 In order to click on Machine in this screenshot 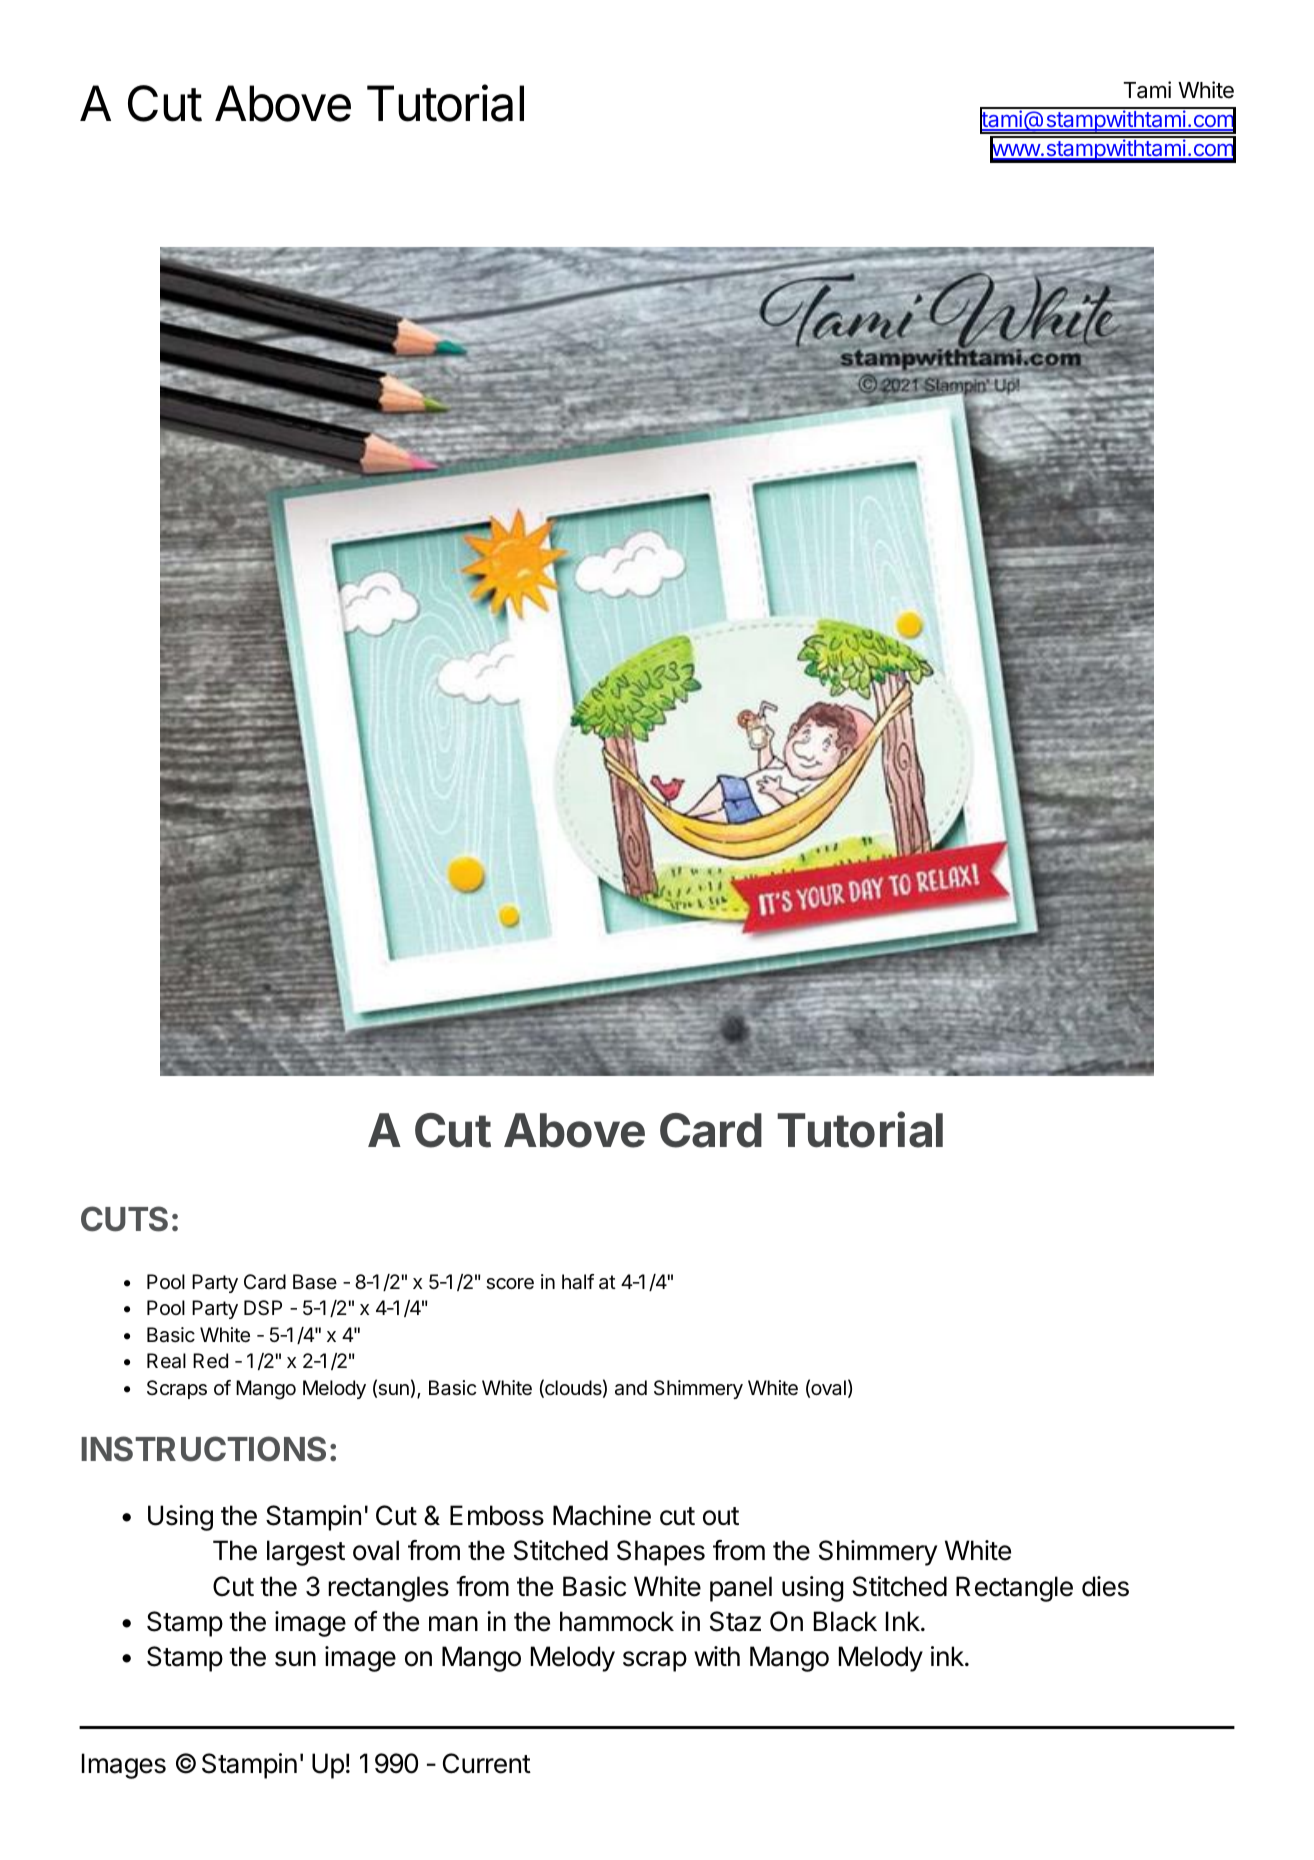, I will do `click(602, 1515)`.
